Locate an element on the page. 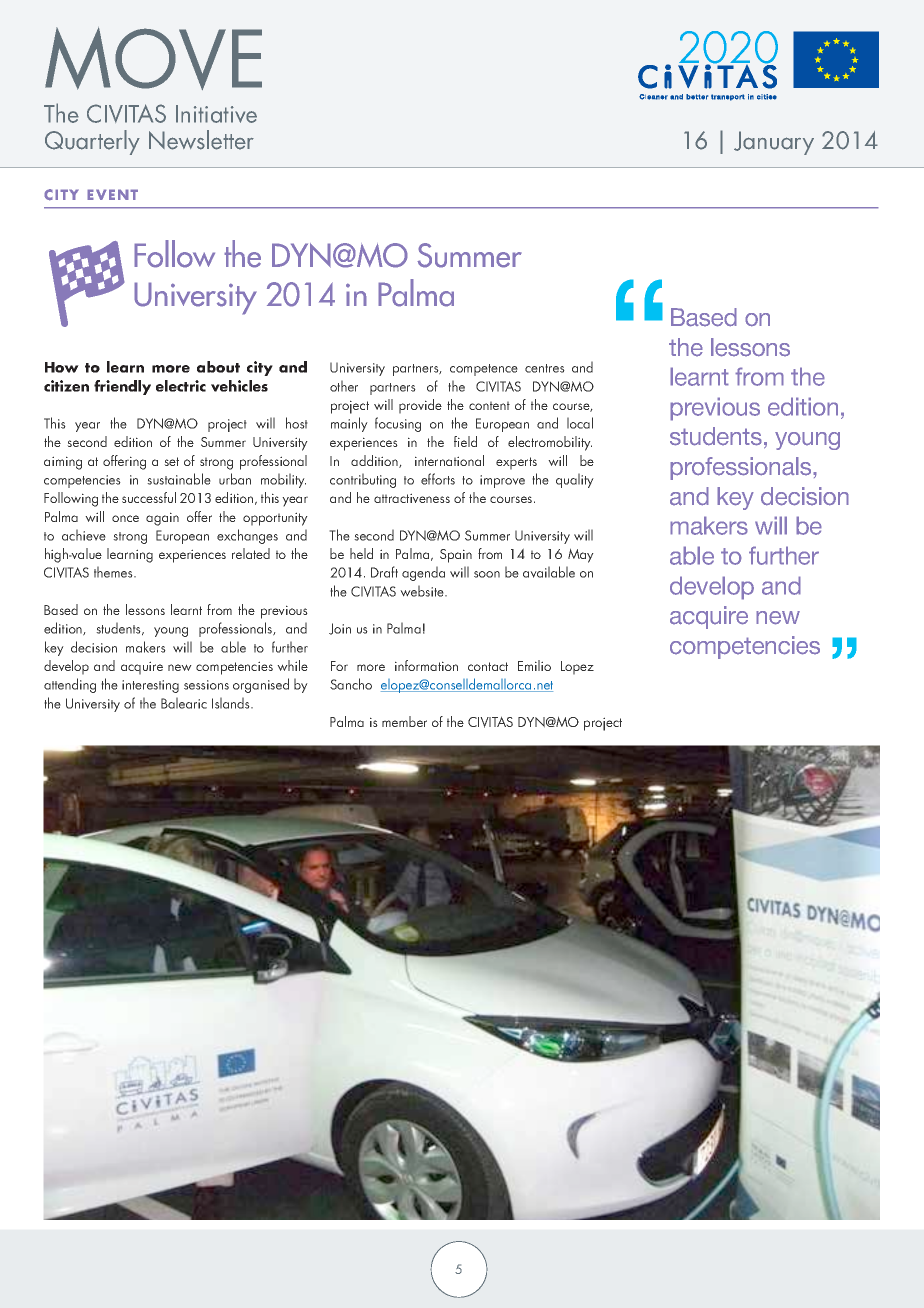  Emilio is located at coordinates (534, 665).
